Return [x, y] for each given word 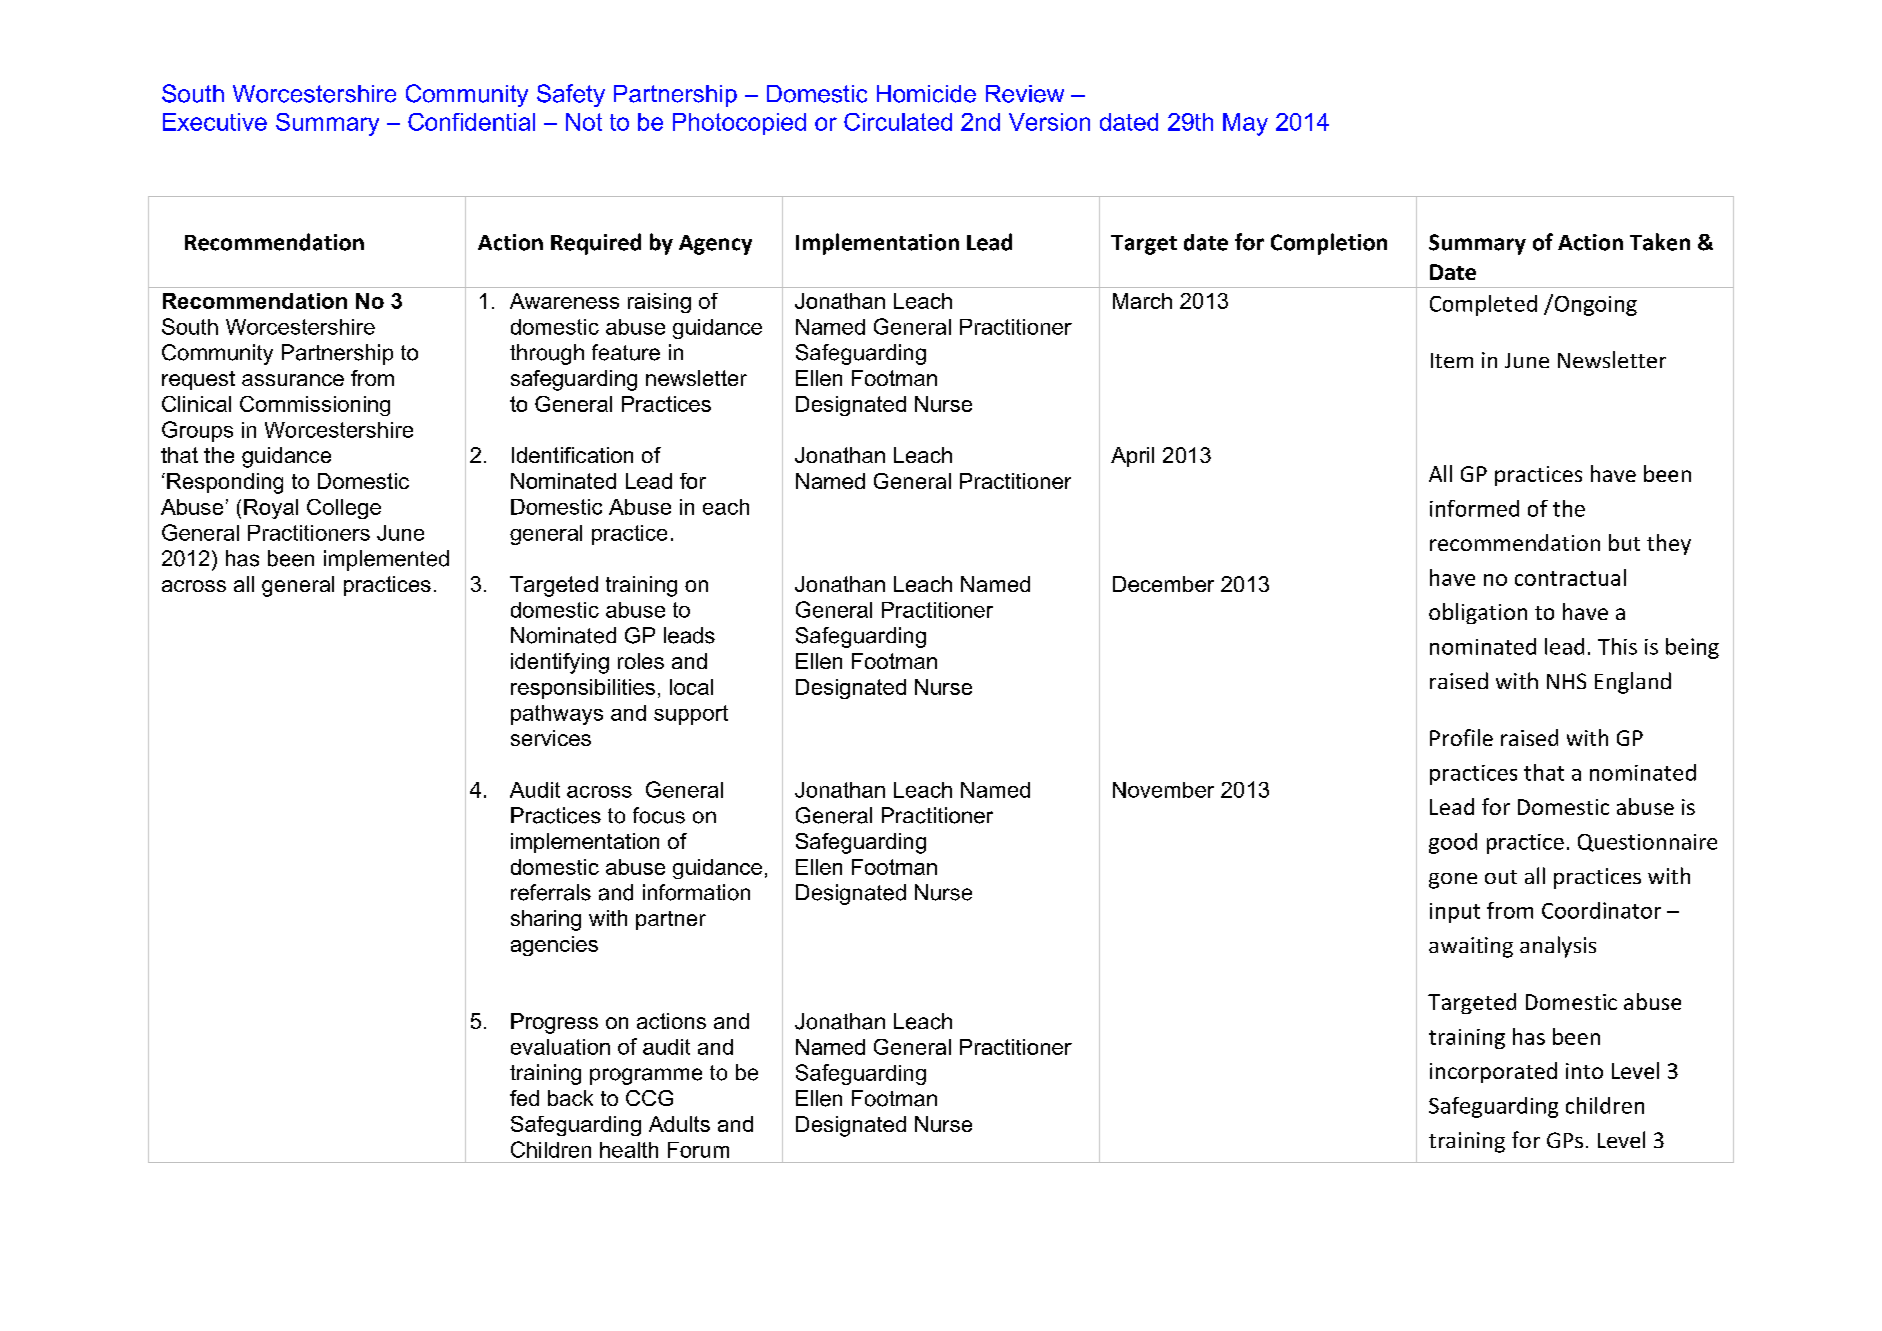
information [696, 892]
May [1245, 124]
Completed [1483, 305]
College [344, 509]
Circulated [898, 122]
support [691, 715]
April [1132, 457]
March [1142, 301]
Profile [1461, 737]
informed [1474, 508]
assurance [293, 380]
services [551, 738]
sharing [546, 920]
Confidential [471, 122]
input [1455, 913]
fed [524, 1098]
